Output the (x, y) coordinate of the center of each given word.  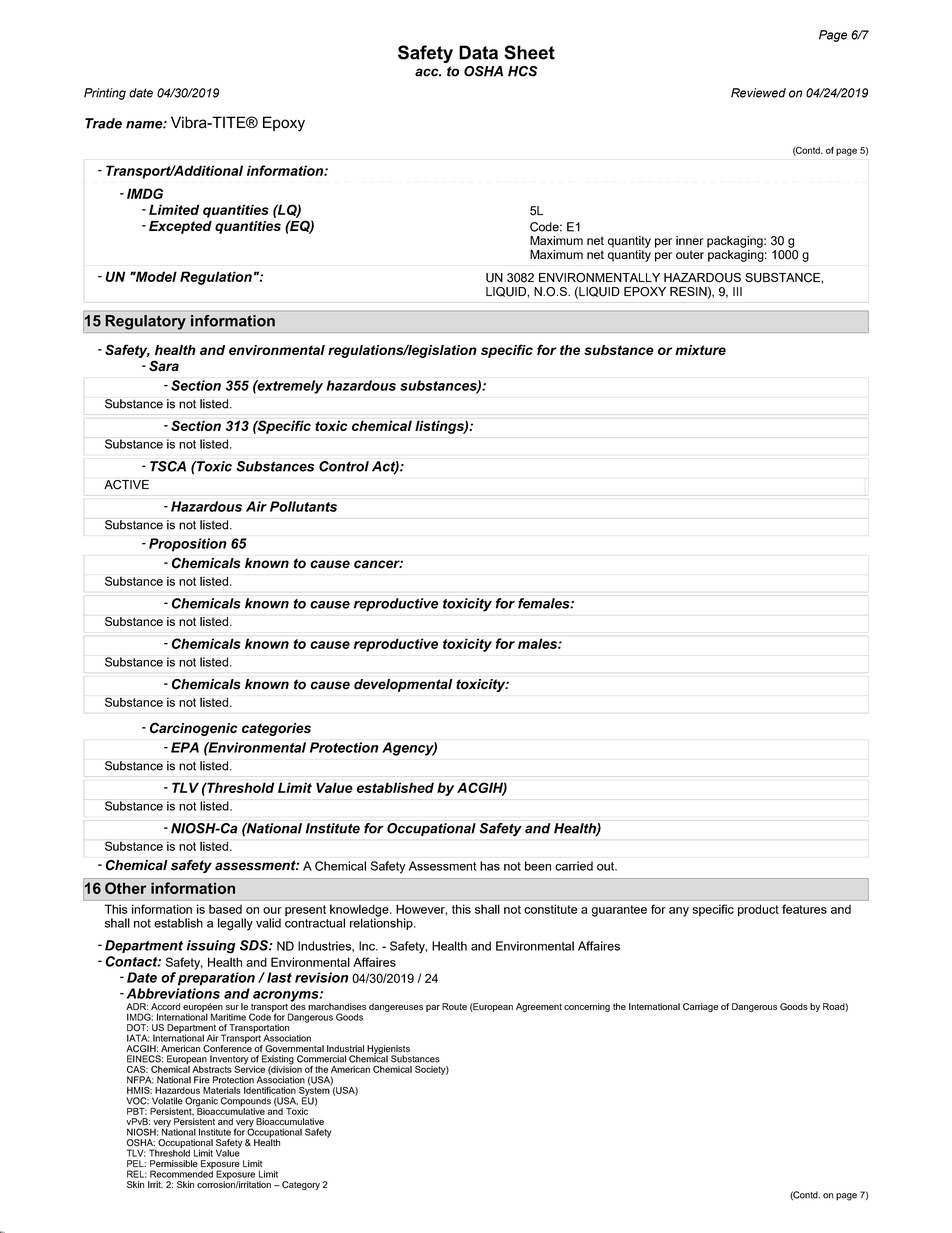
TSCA (168, 466)
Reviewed (758, 93)
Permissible (174, 1163)
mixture (700, 350)
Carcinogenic (194, 729)
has (490, 866)
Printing (105, 94)
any (679, 912)
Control (344, 466)
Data (478, 52)
